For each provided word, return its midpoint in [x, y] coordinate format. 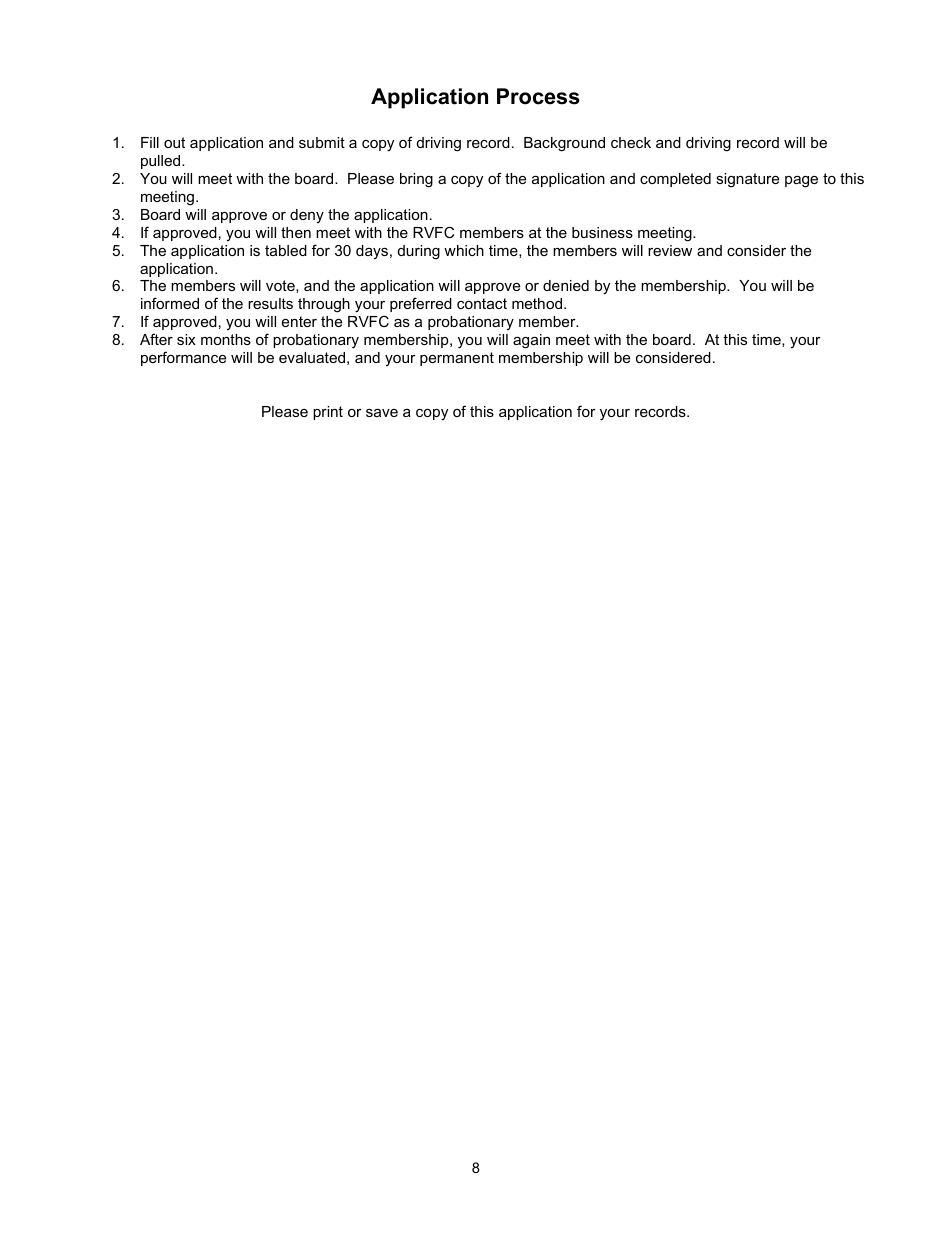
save [382, 413]
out [174, 142]
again [531, 341]
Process [538, 96]
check [631, 142]
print [328, 413]
